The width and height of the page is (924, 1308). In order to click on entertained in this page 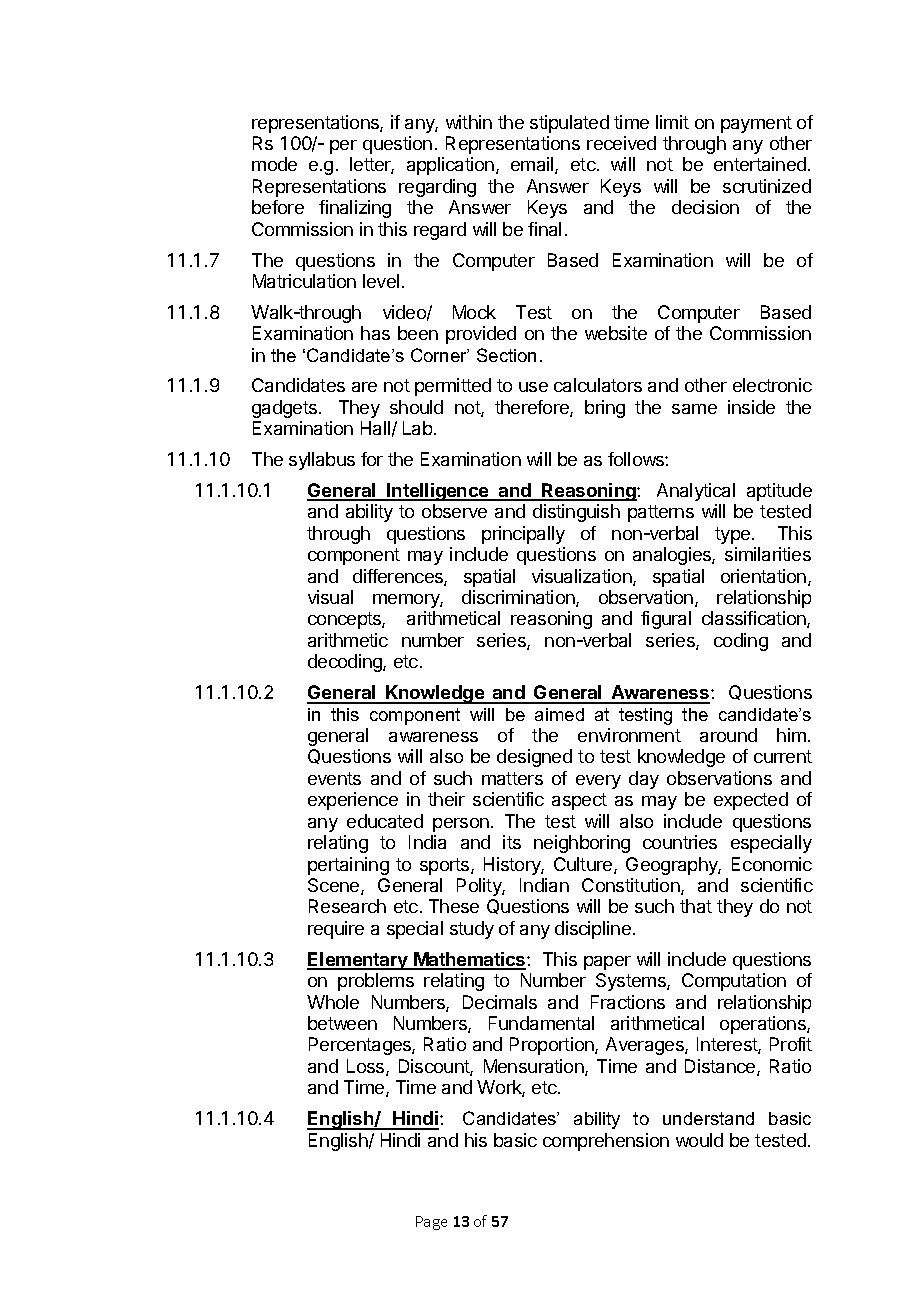, I will do `click(760, 164)`.
